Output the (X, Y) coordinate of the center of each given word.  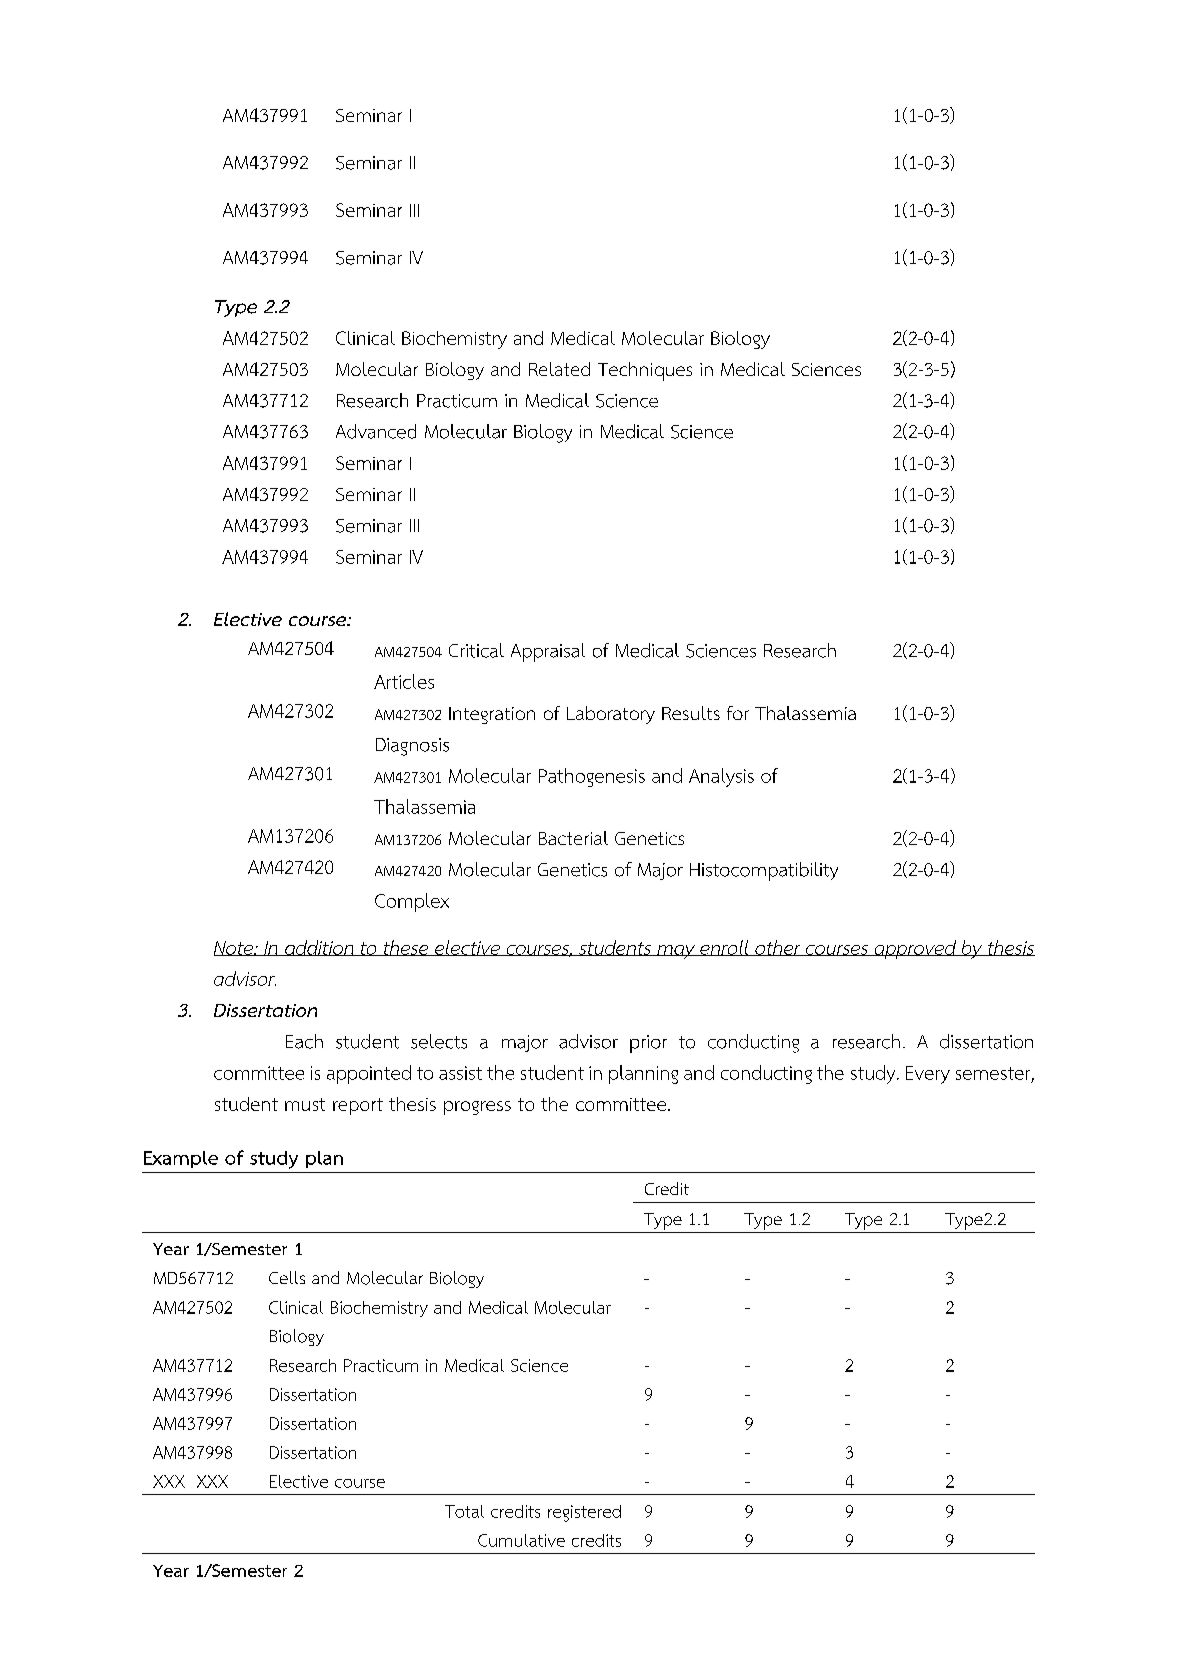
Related (559, 369)
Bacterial (573, 838)
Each (304, 1041)
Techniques (645, 371)
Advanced (376, 431)
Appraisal (548, 652)
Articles (404, 681)
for (738, 713)
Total (464, 1511)
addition (320, 948)
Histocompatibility (764, 871)
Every (928, 1075)
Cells (287, 1277)
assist (460, 1073)
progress (477, 1108)
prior (648, 1044)
